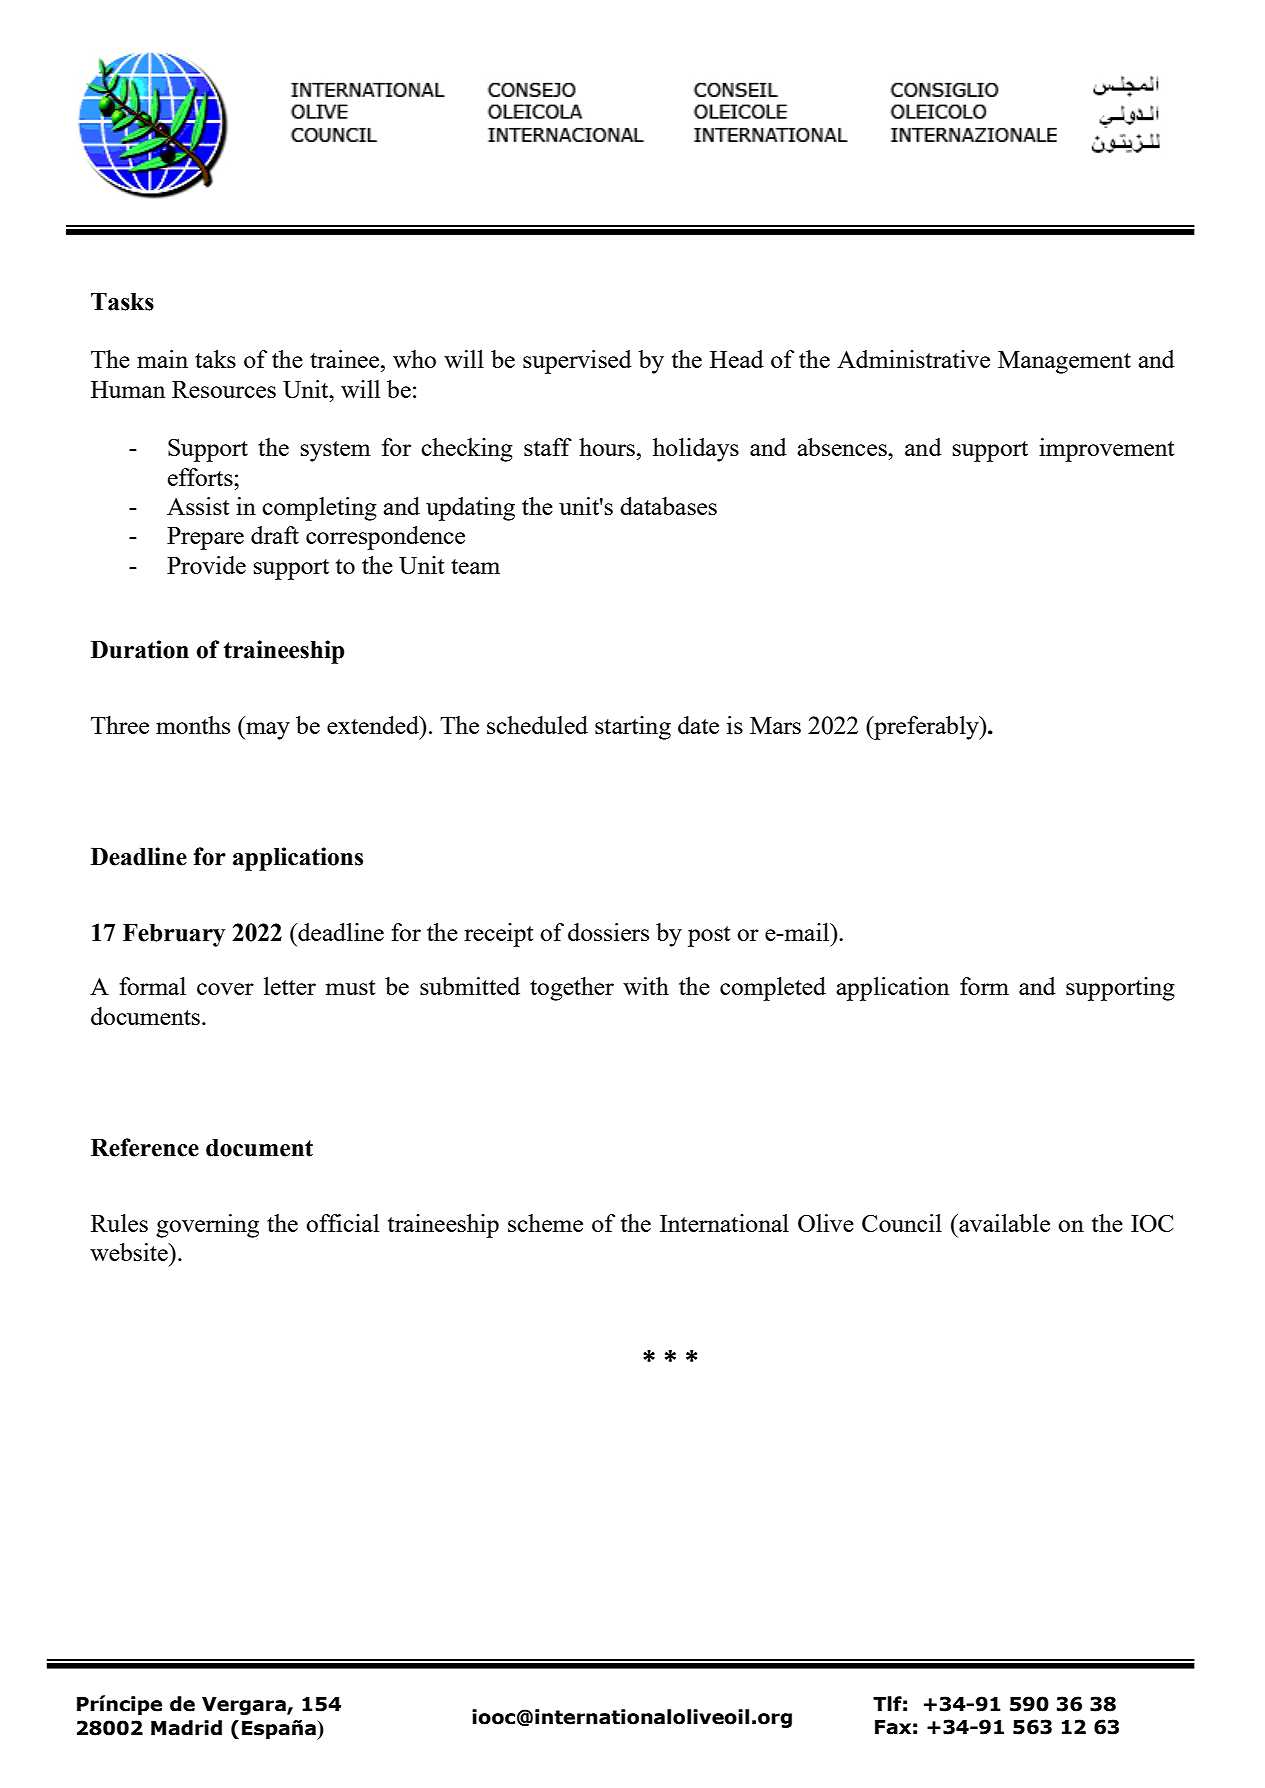 This page has height=1788, width=1265. I want to click on scheme, so click(545, 1223).
